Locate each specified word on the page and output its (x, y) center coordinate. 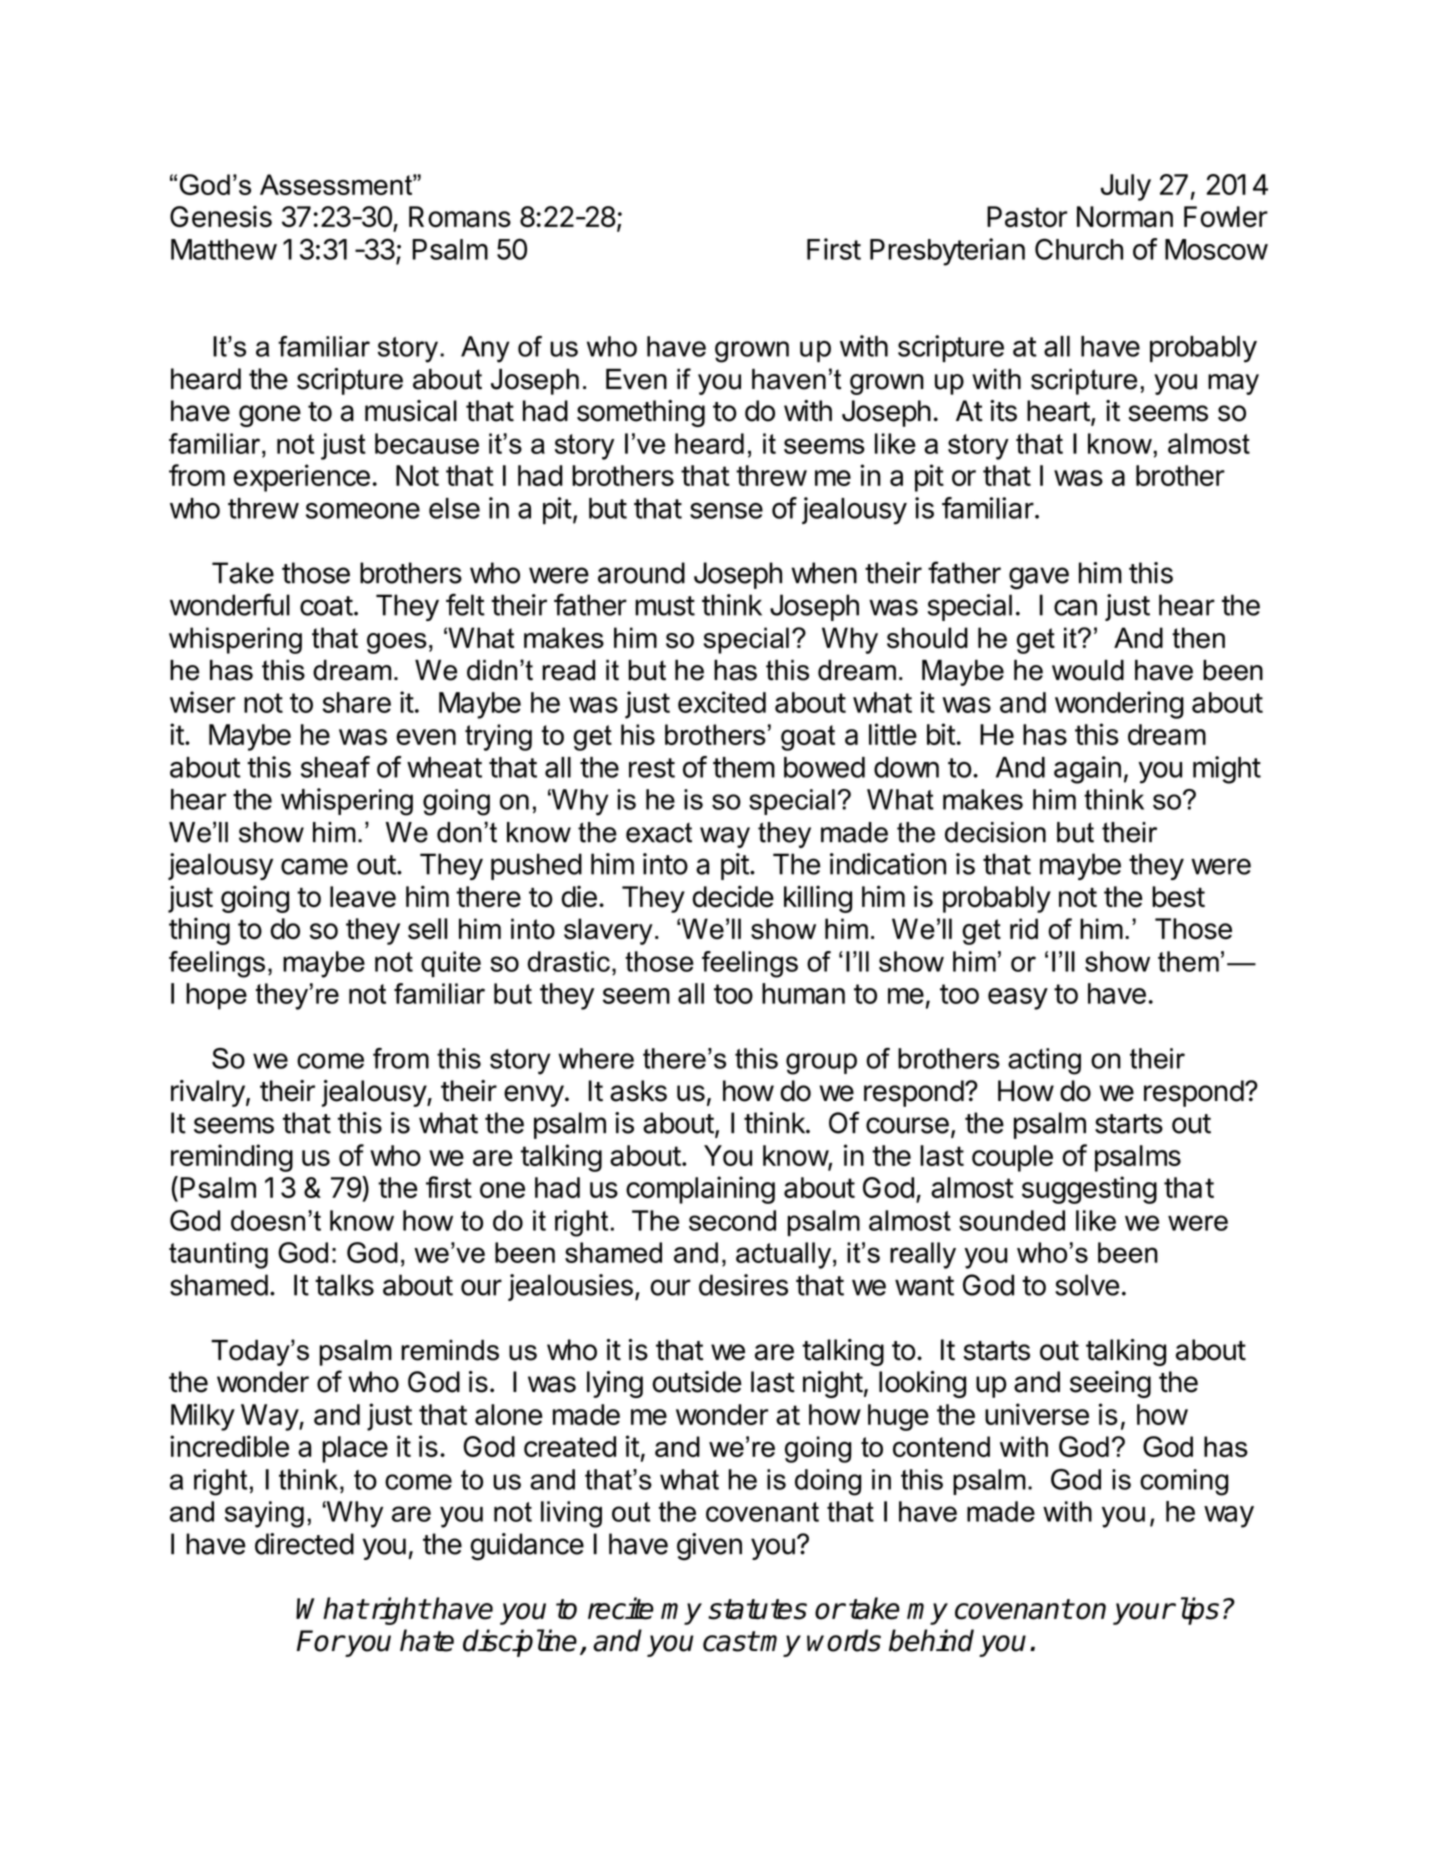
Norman (1125, 217)
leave (363, 897)
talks (344, 1285)
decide (733, 896)
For (320, 1641)
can (1075, 607)
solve (1087, 1285)
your (1143, 1614)
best (1178, 897)
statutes (757, 1609)
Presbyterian (947, 252)
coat (326, 606)
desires (743, 1285)
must (665, 606)
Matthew (224, 249)
